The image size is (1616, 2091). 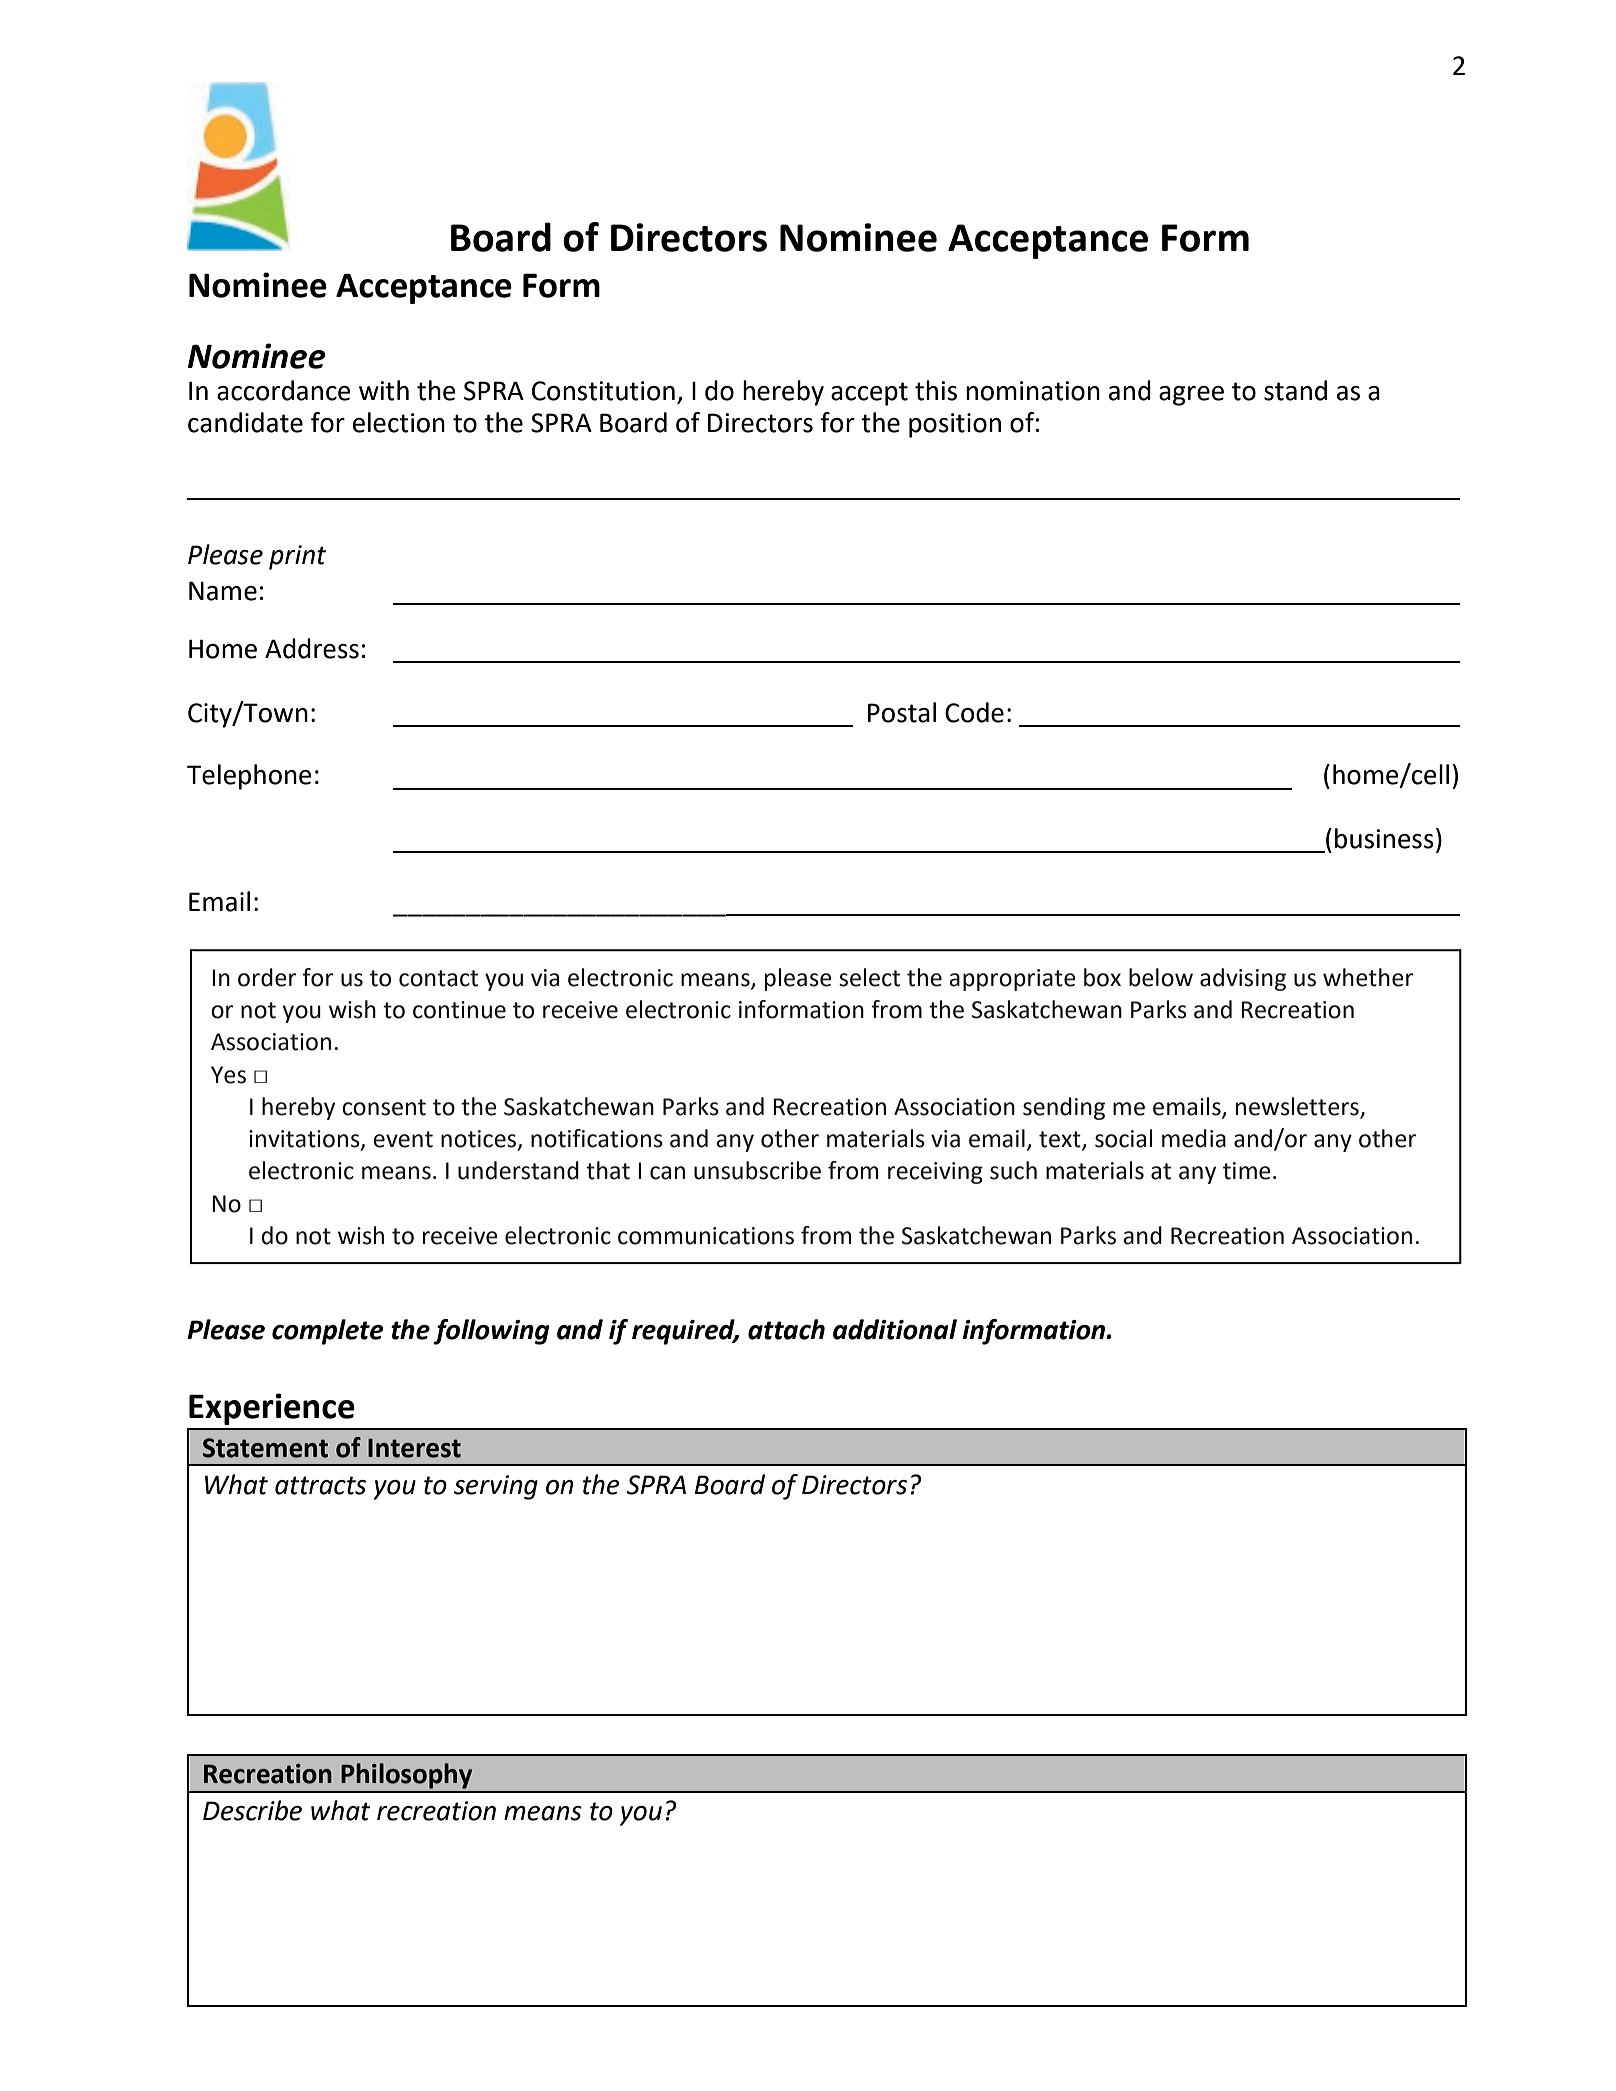 What do you see at coordinates (252, 1810) in the screenshot?
I see `Describe` at bounding box center [252, 1810].
